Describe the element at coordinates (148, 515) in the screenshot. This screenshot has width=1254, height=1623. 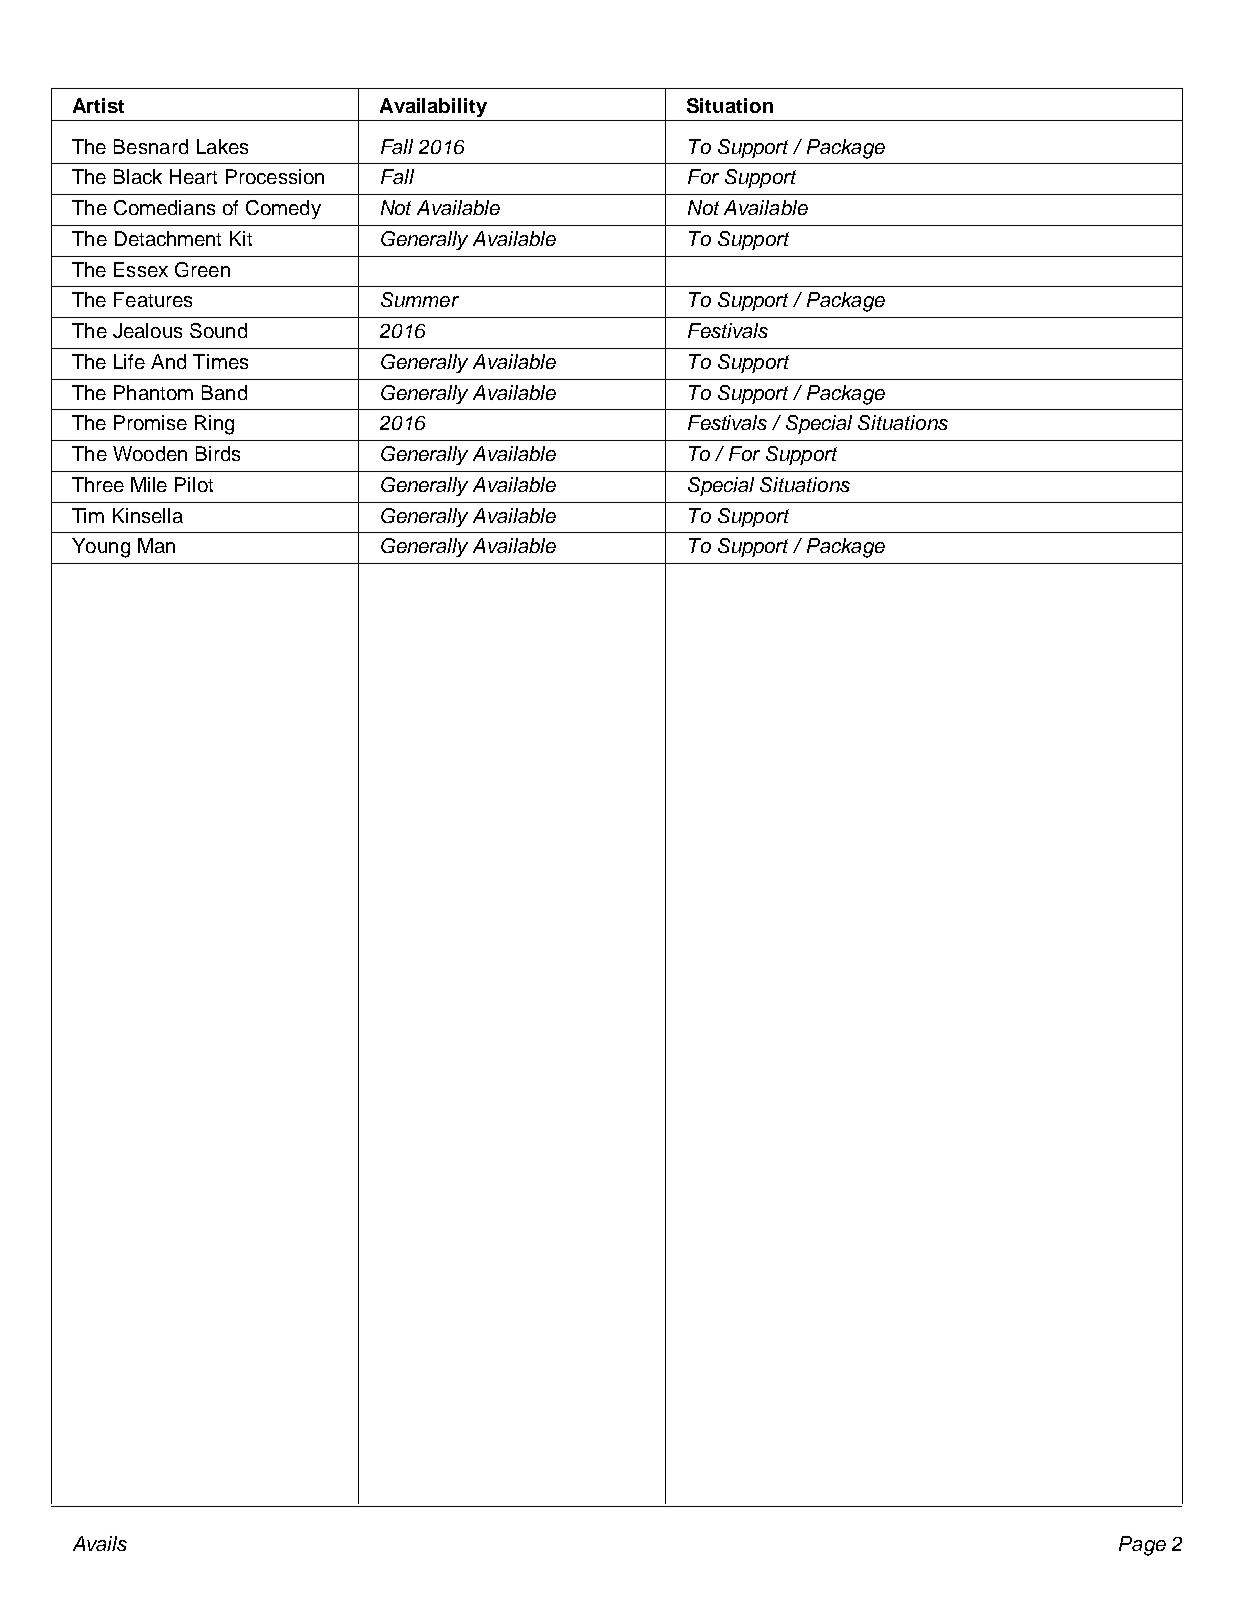
I see `Kinsella` at that location.
